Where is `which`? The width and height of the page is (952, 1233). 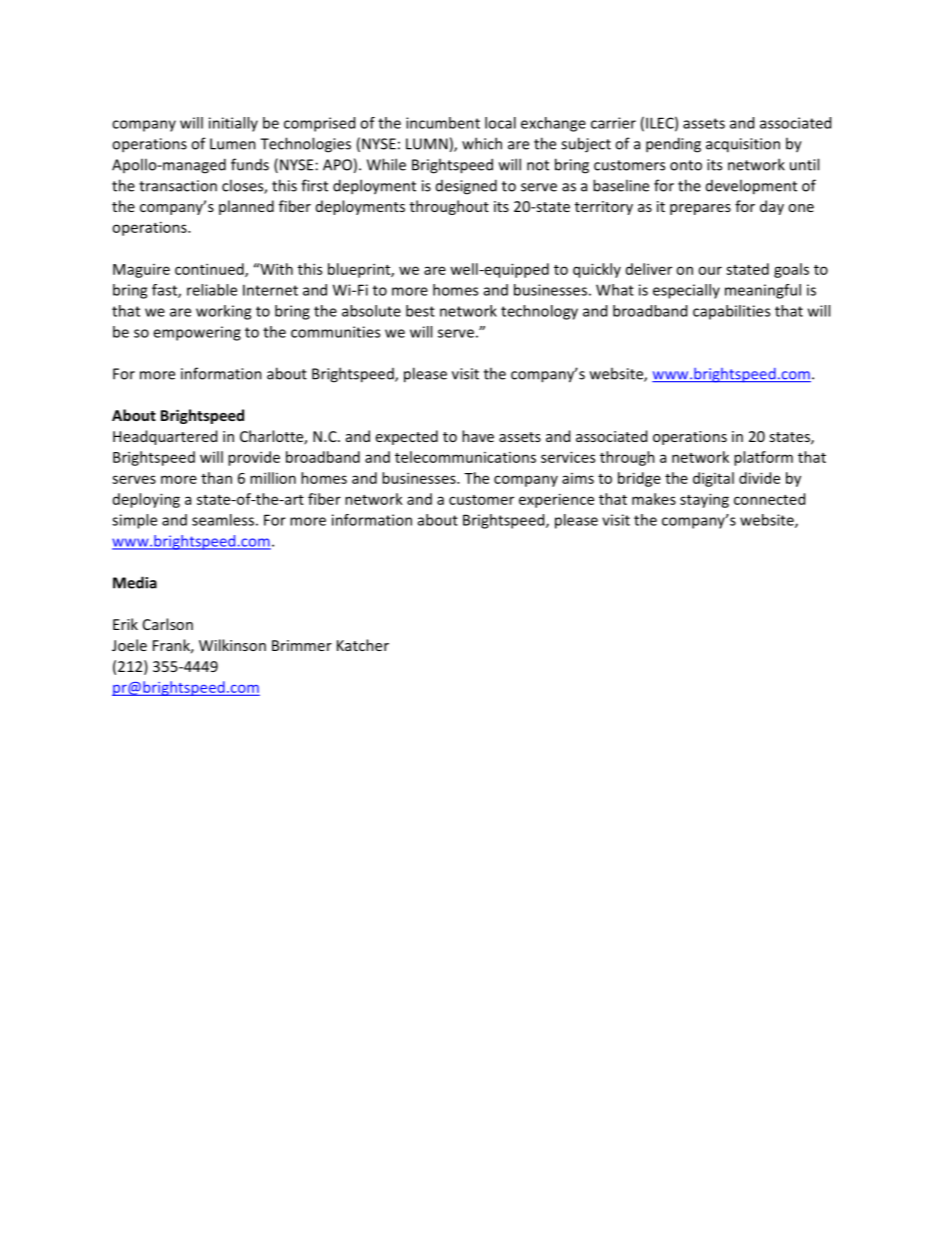
which is located at coordinates (482, 143).
